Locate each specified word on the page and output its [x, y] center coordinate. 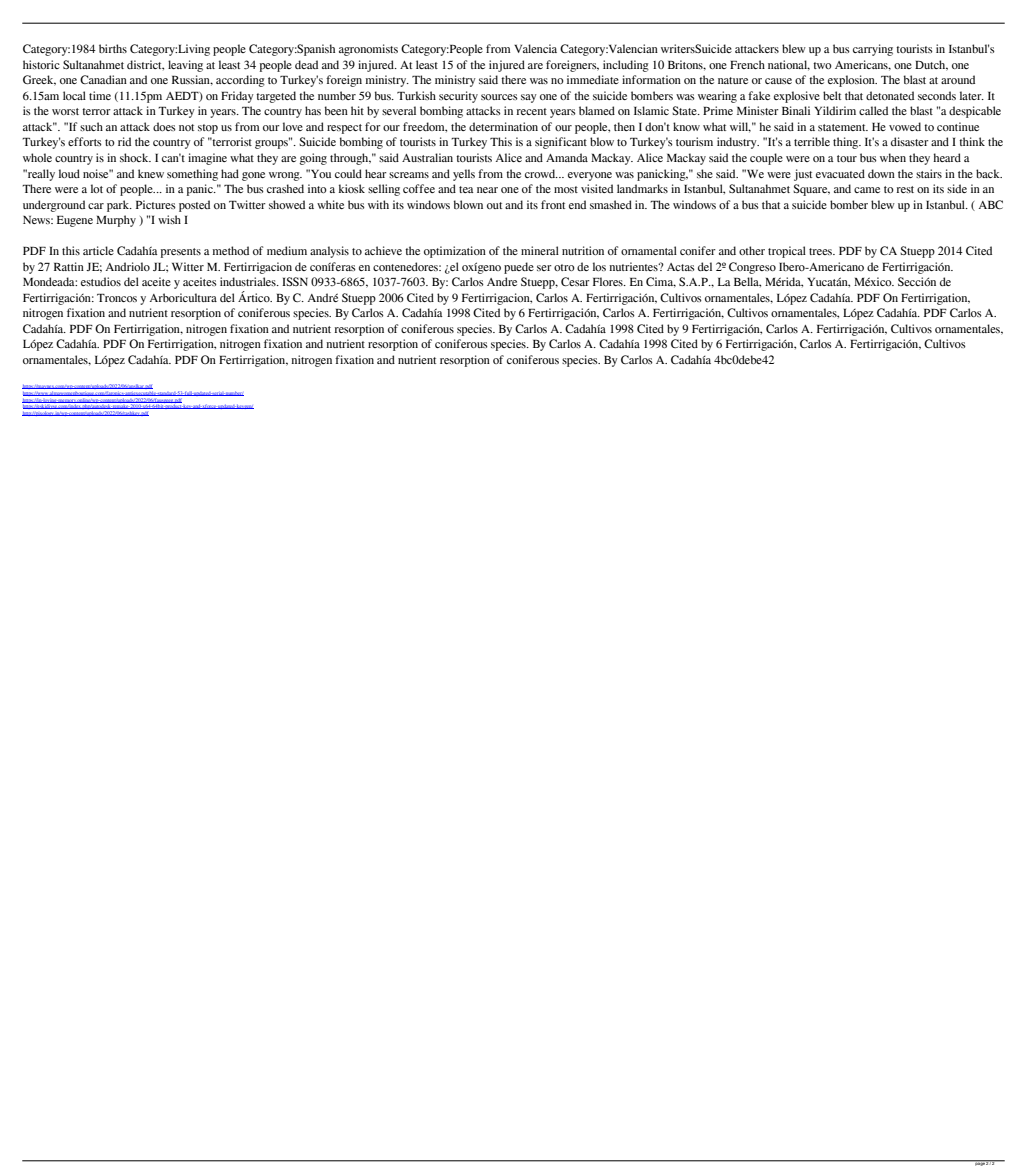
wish [169, 219]
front [553, 204]
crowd [541, 173]
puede [519, 268]
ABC [991, 204]
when [893, 157]
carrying [873, 50]
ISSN [295, 281]
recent [531, 111]
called [873, 110]
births [113, 48]
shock [135, 157]
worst [65, 111]
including [626, 66]
